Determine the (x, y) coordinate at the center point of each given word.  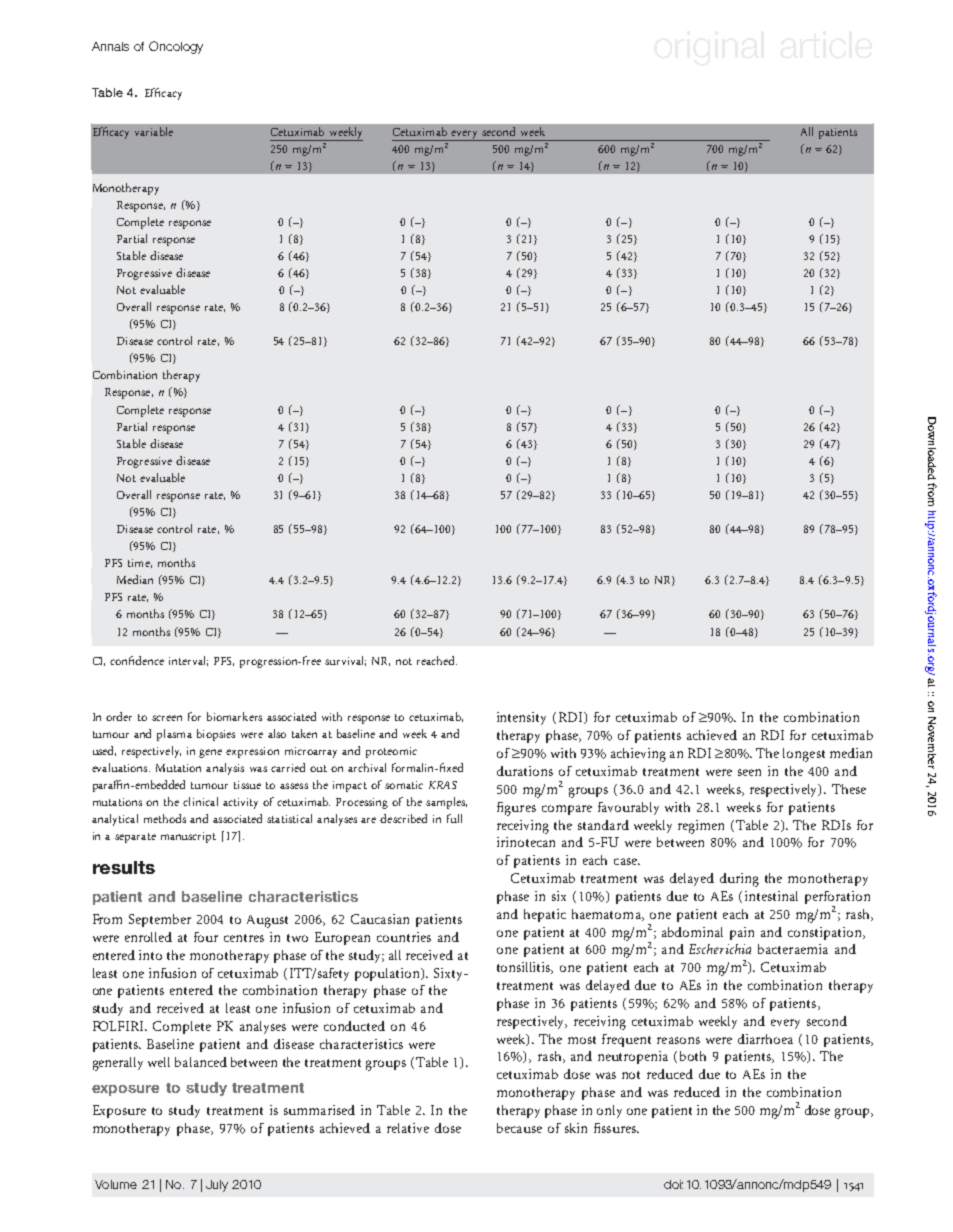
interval (188, 661)
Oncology (176, 47)
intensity (521, 718)
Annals (110, 46)
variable (154, 131)
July (217, 1186)
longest (804, 755)
